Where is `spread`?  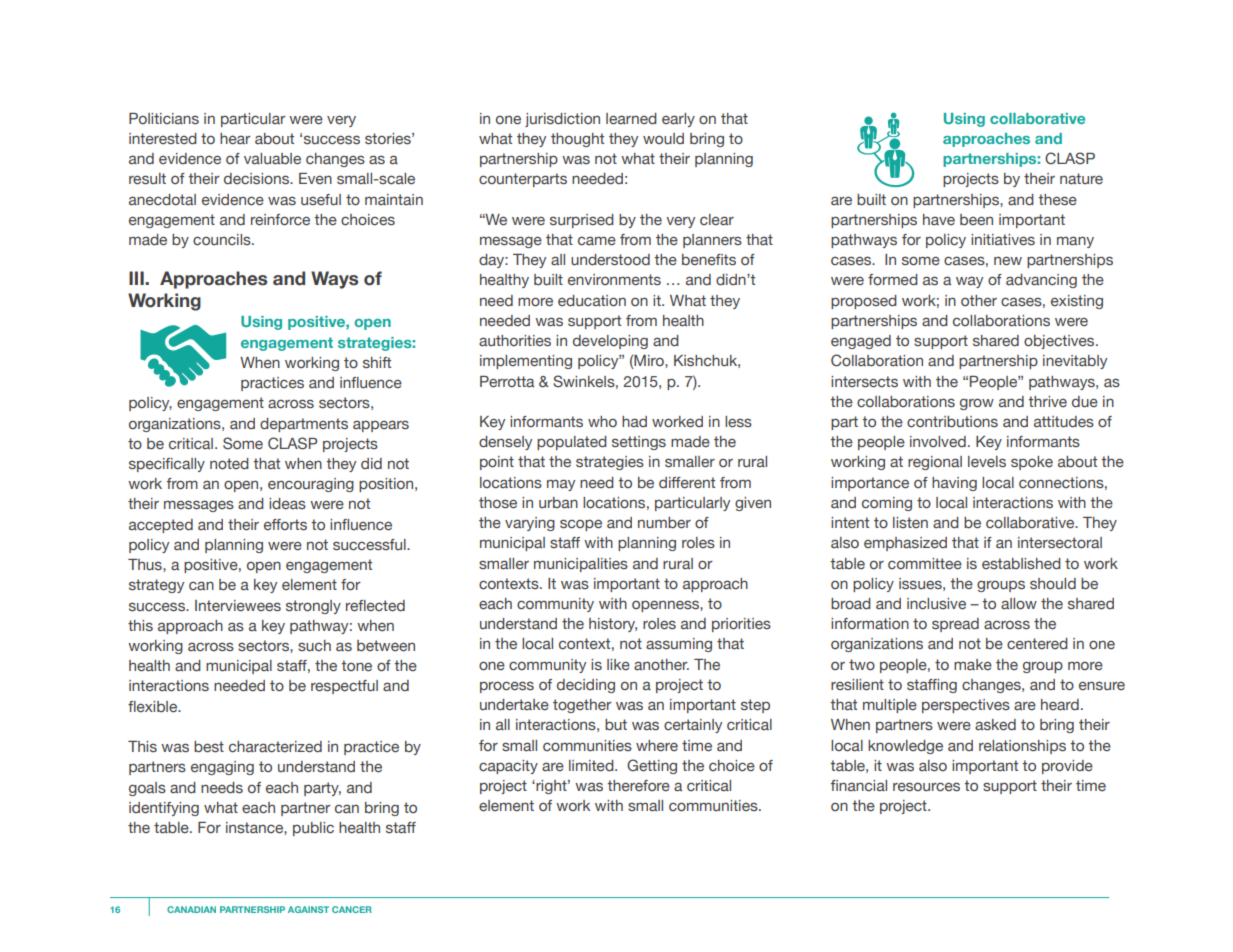 spread is located at coordinates (955, 625).
